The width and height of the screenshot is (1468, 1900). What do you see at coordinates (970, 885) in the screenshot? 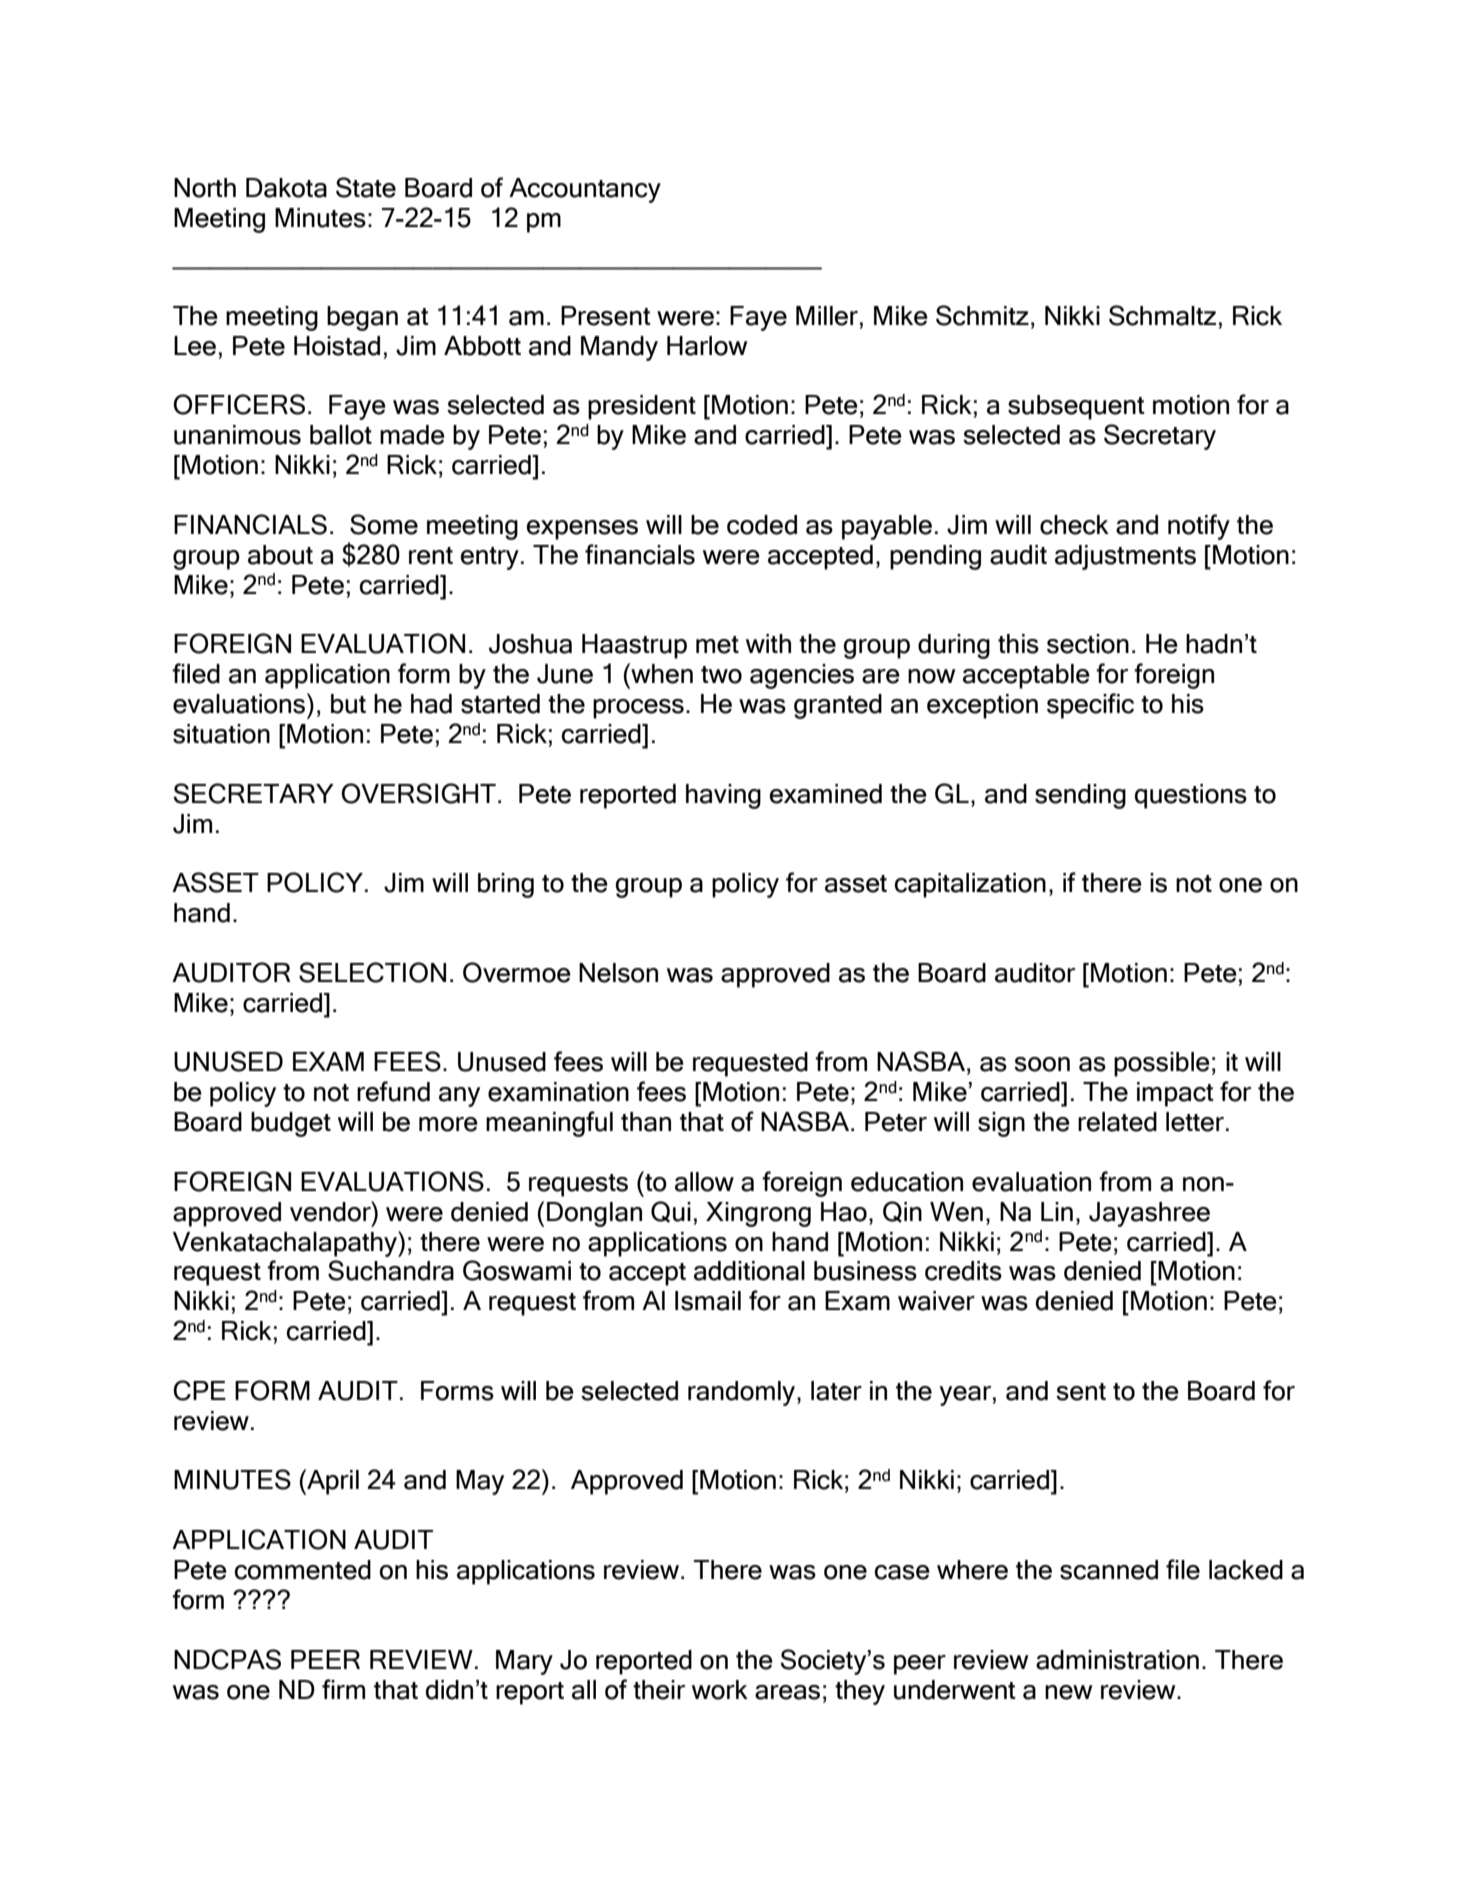
I see `capitalization` at bounding box center [970, 885].
